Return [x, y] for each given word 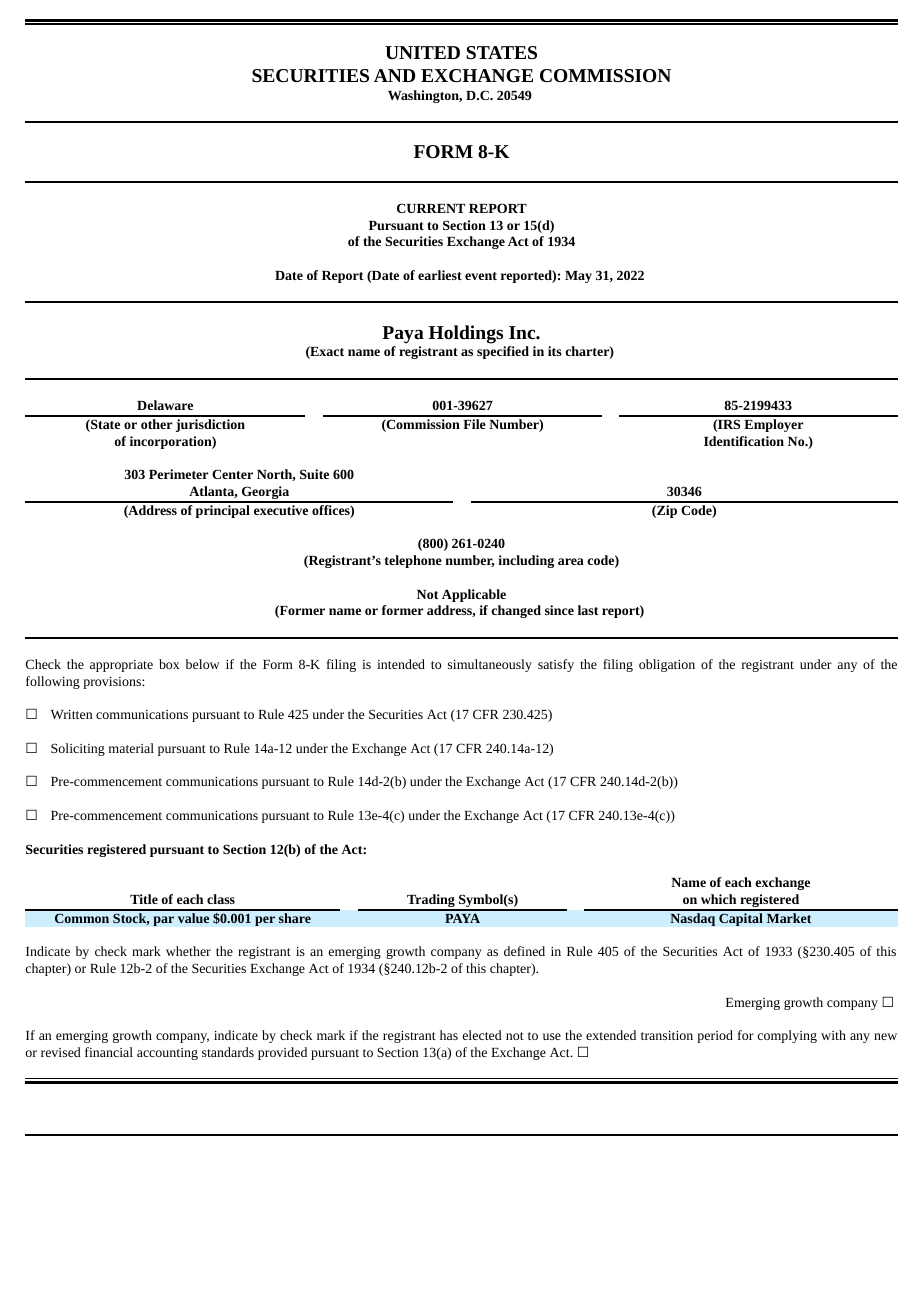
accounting [167, 1054]
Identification [744, 441]
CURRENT [431, 208]
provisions [113, 683]
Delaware [165, 405]
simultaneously [490, 665]
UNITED [422, 52]
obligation [667, 665]
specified [503, 352]
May [578, 277]
